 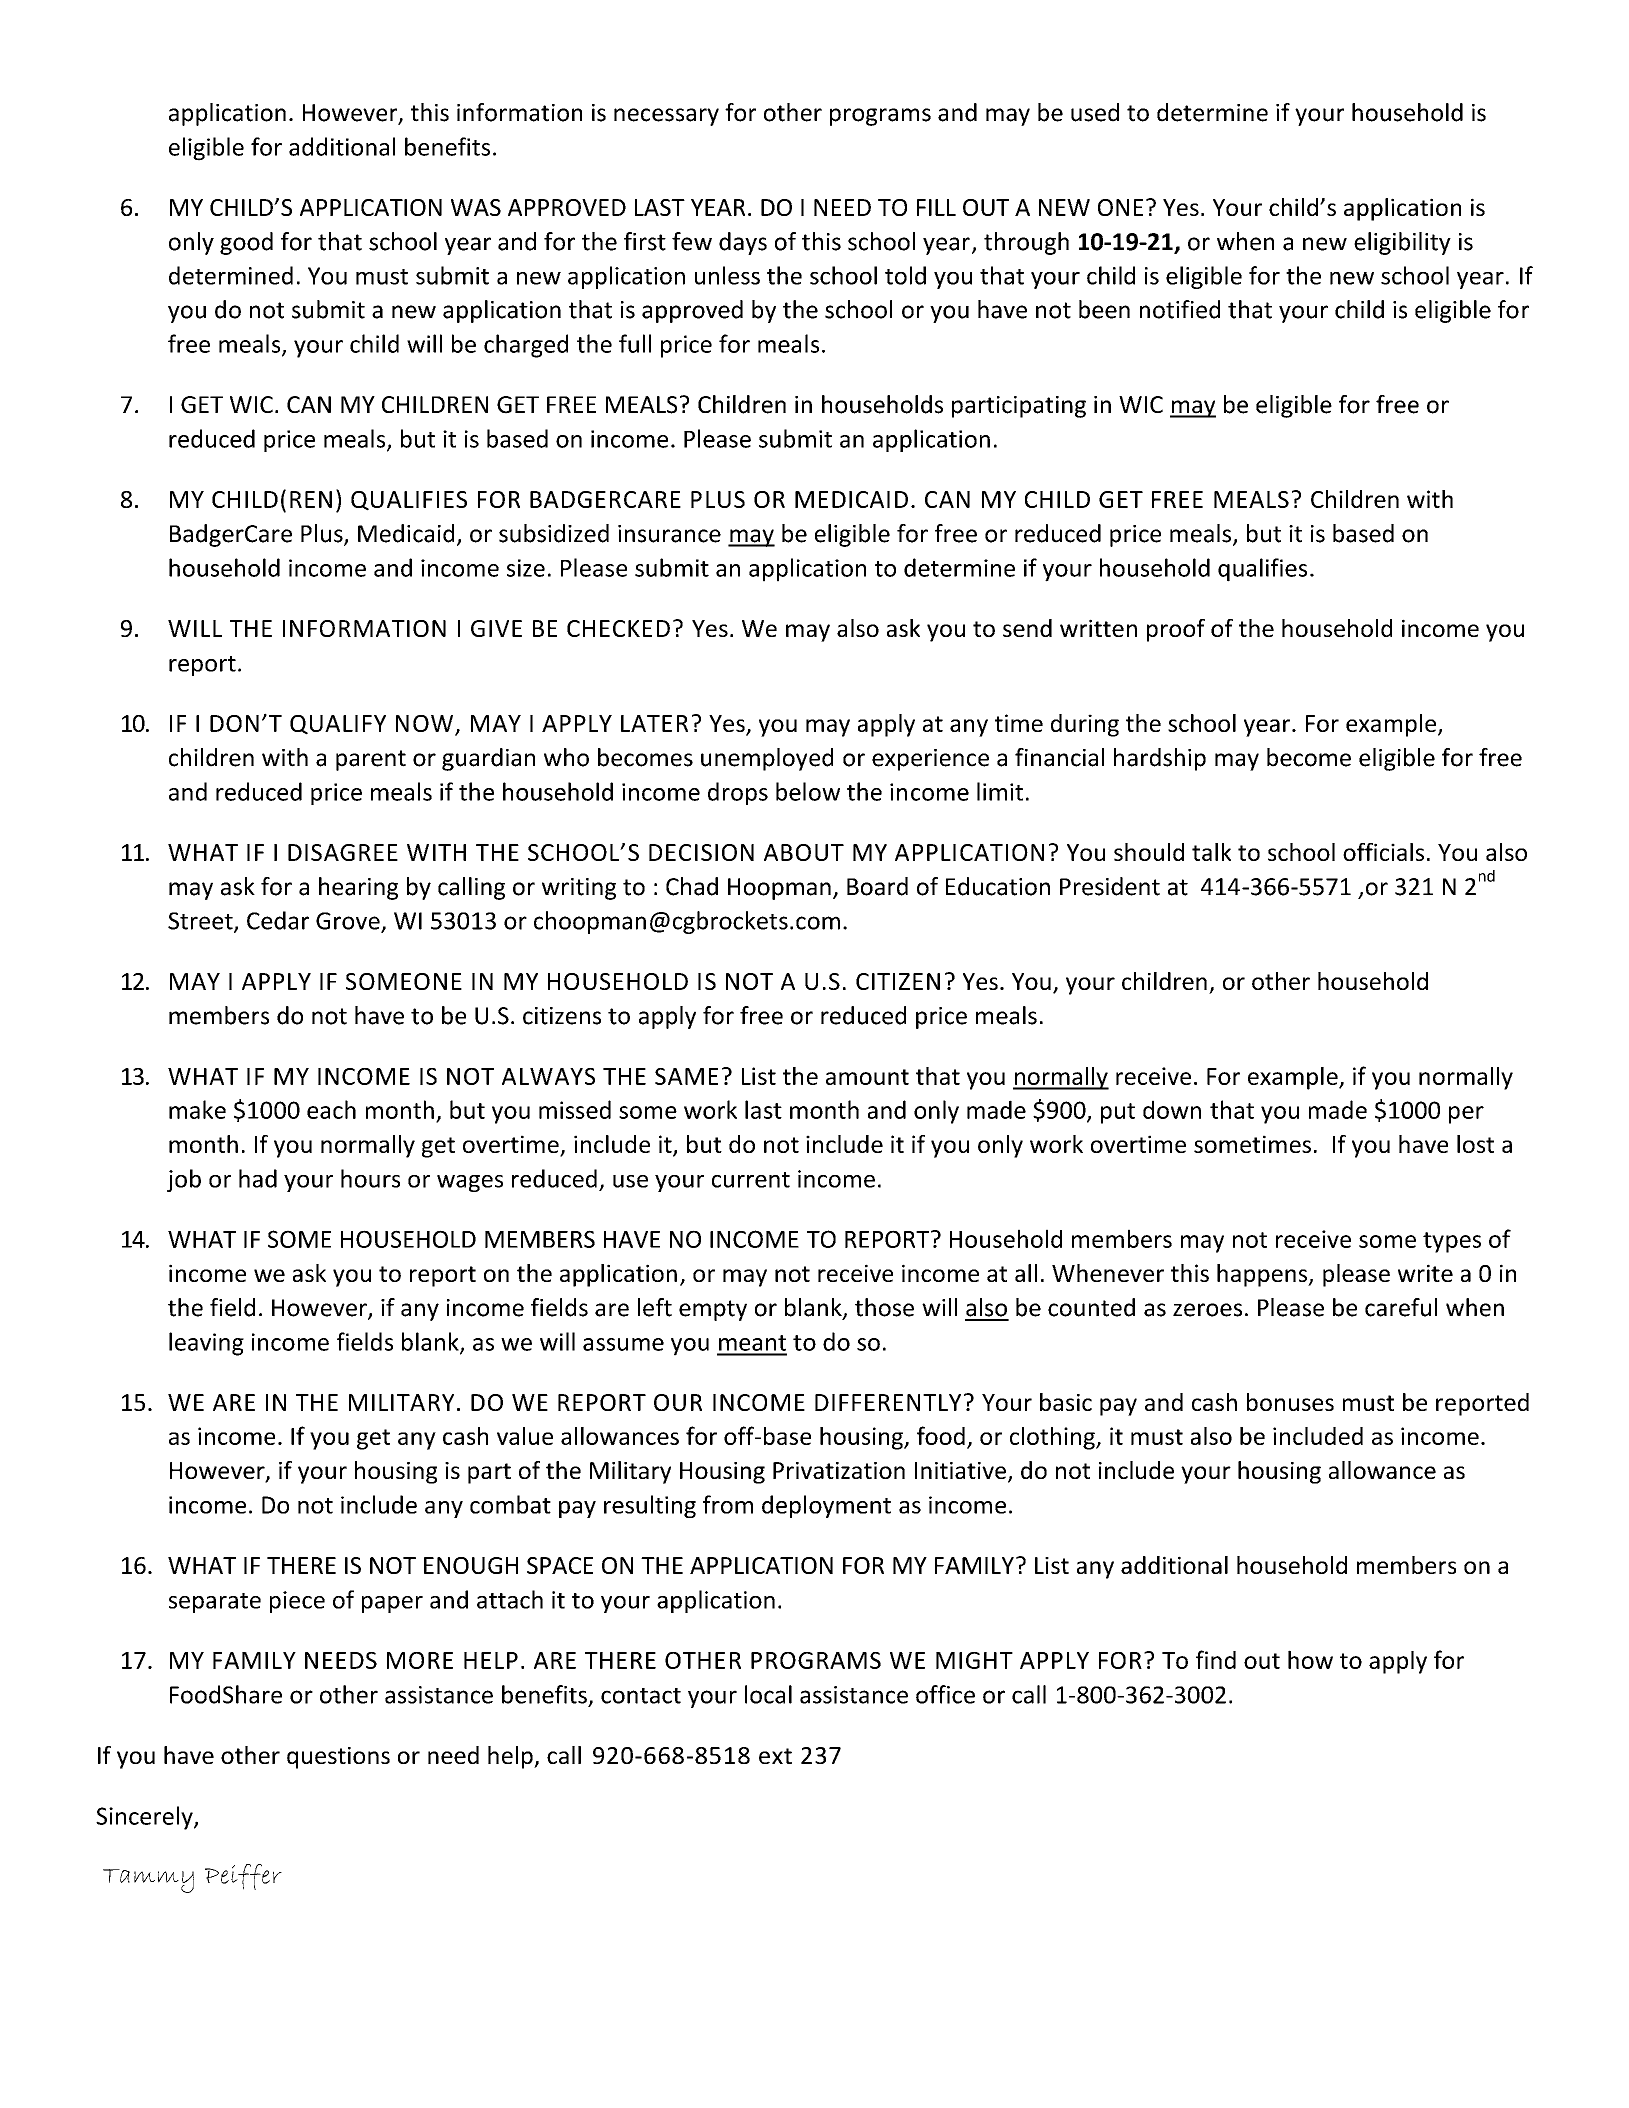 I want to click on good, so click(x=246, y=243).
